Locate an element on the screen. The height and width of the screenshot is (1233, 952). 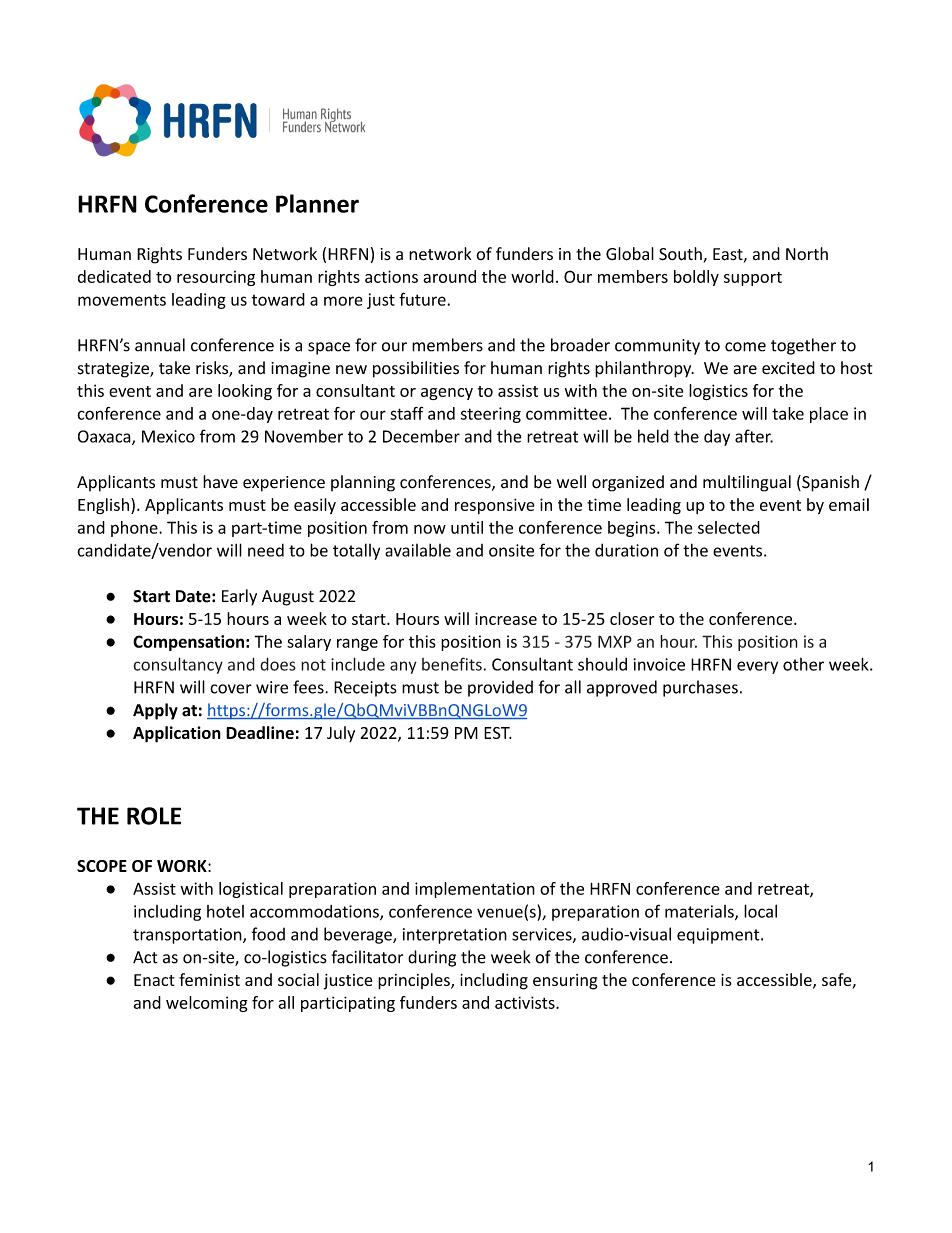
increase is located at coordinates (506, 618).
